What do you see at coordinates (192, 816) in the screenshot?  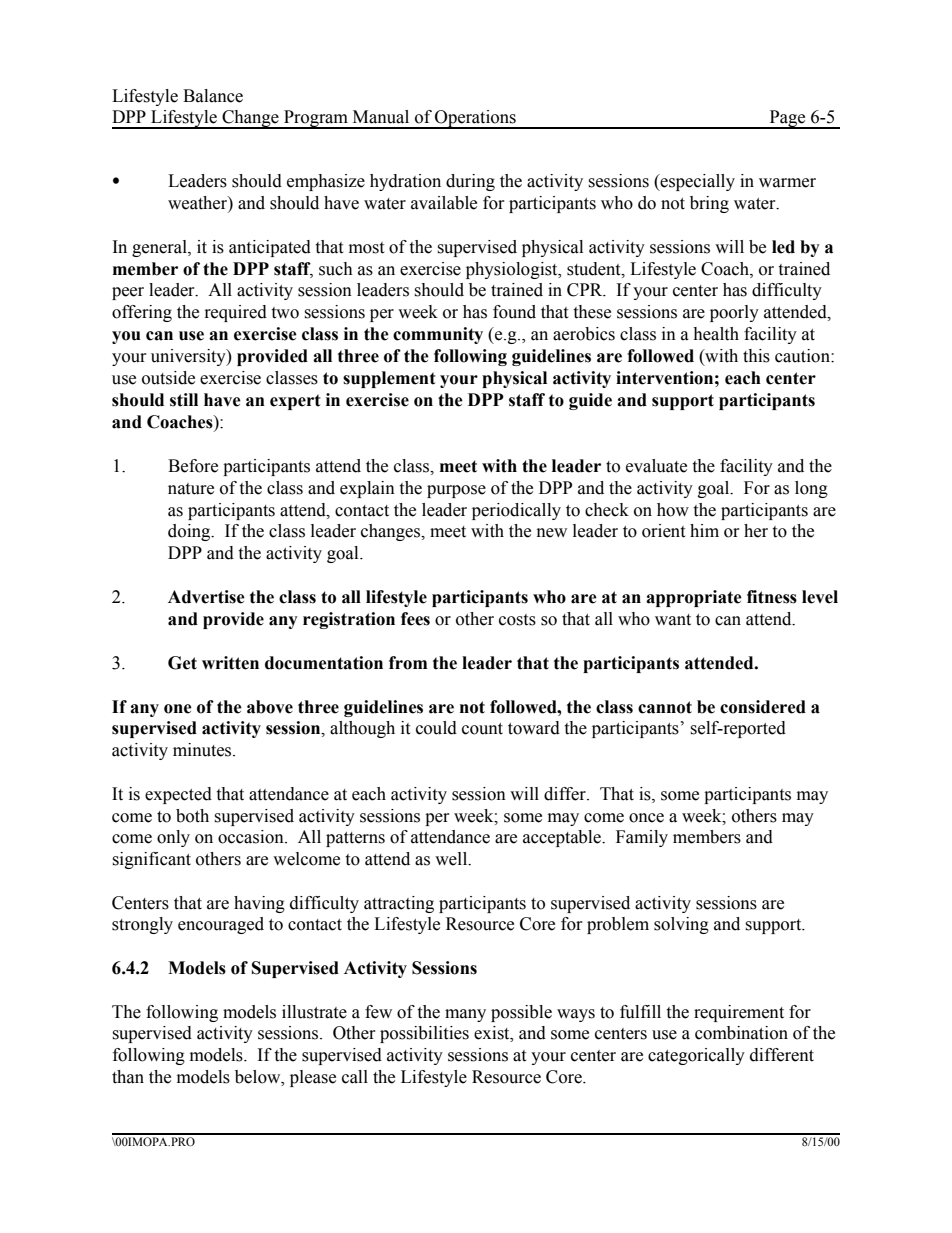 I see `both` at bounding box center [192, 816].
